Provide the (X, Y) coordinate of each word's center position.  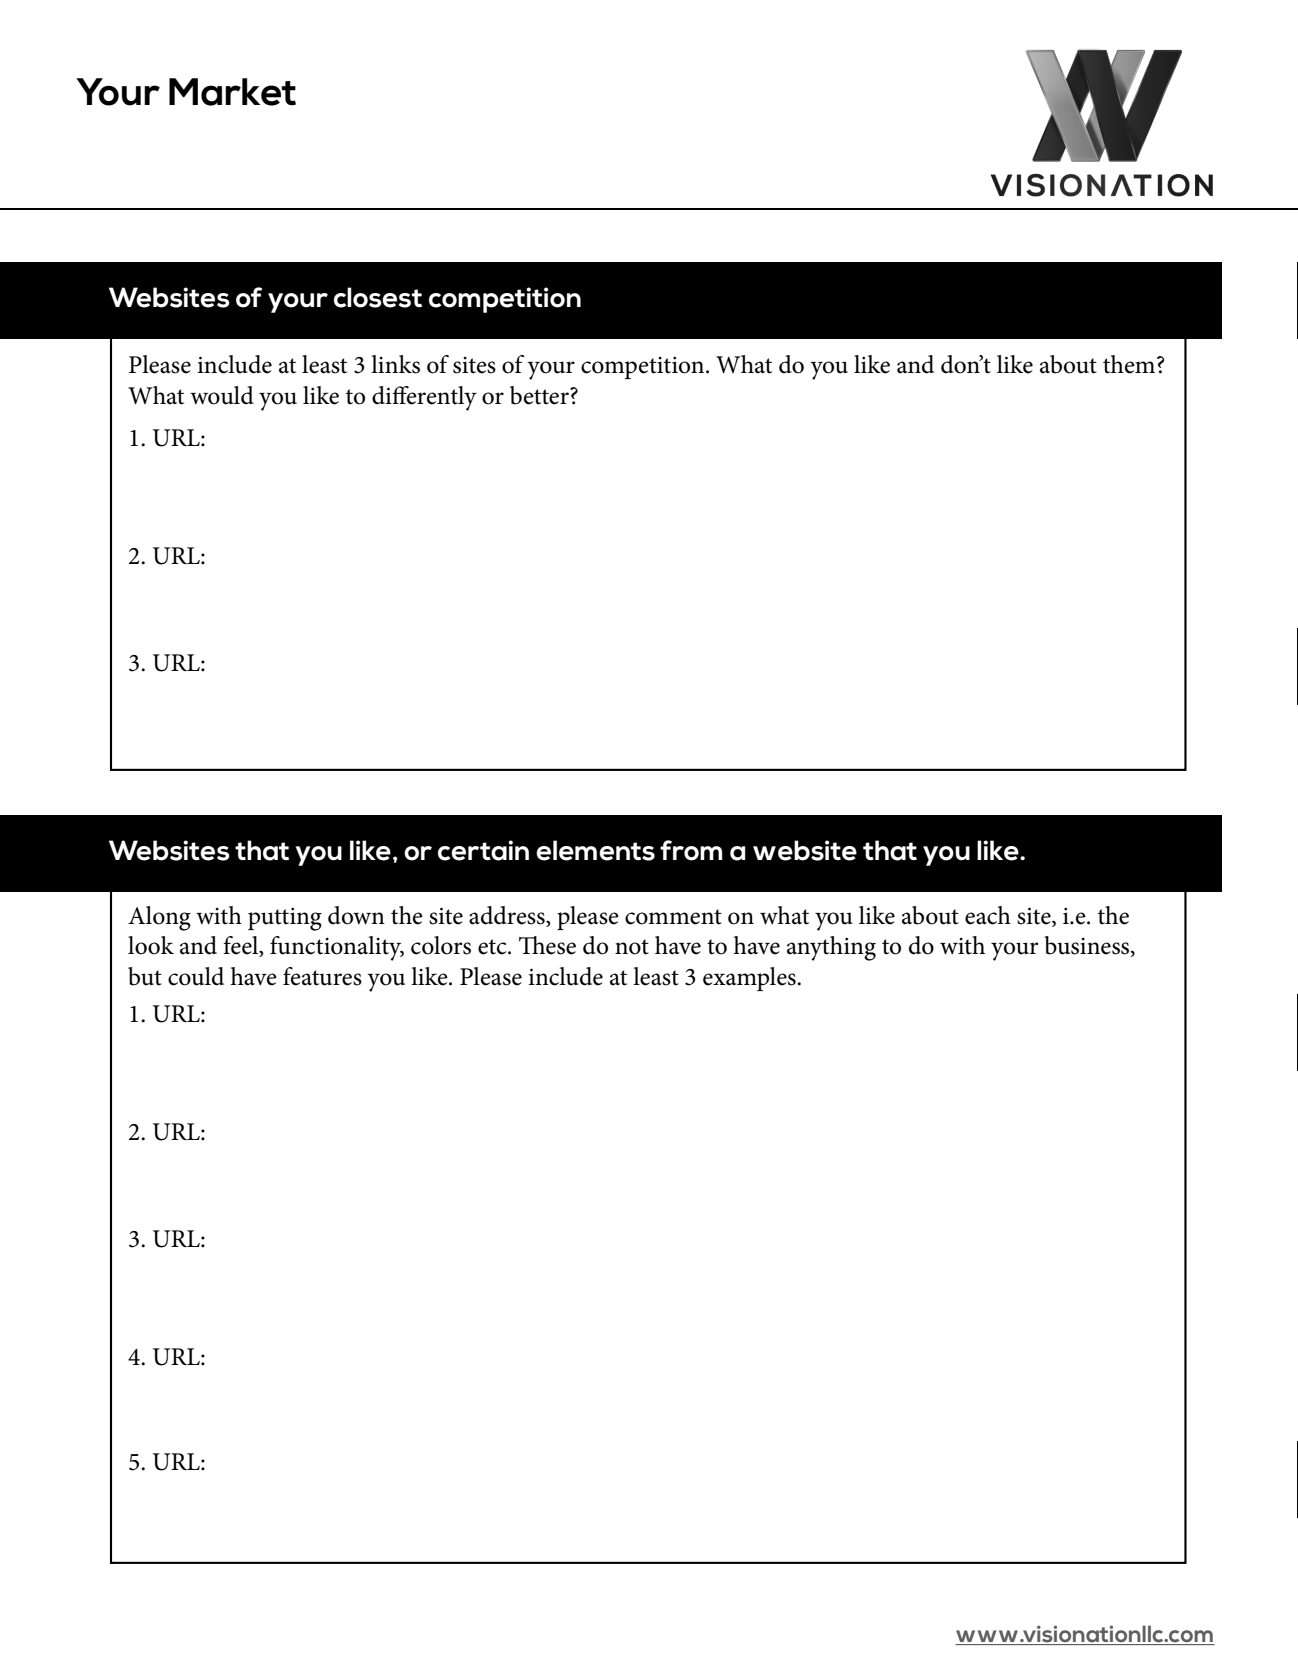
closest (378, 297)
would (222, 395)
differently (424, 398)
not (632, 947)
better (540, 395)
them (1130, 364)
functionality (337, 948)
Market (232, 92)
